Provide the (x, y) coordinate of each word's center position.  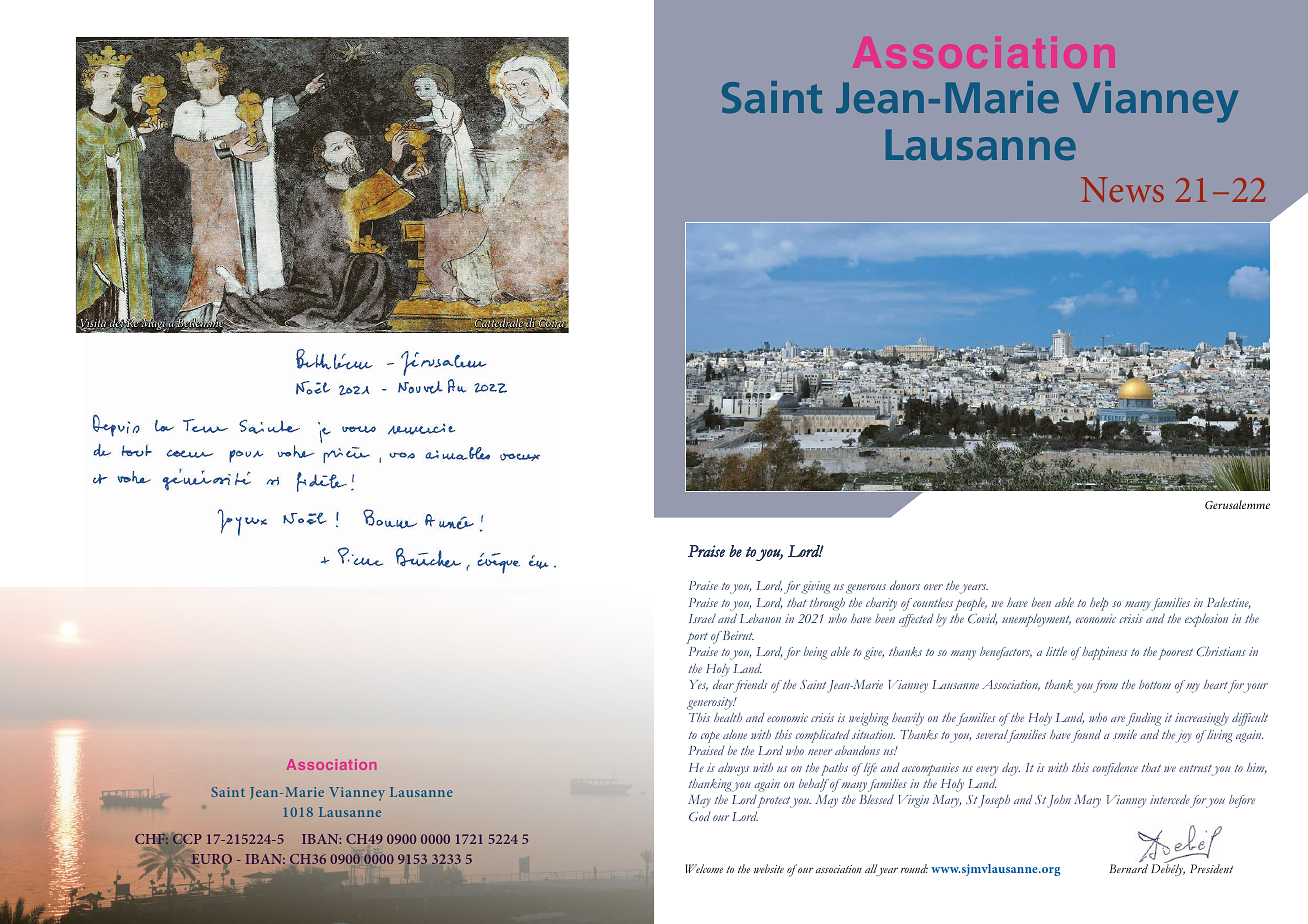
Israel (702, 618)
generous (866, 589)
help (1099, 604)
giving (815, 587)
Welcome (704, 868)
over (933, 587)
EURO (211, 860)
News (1122, 189)
